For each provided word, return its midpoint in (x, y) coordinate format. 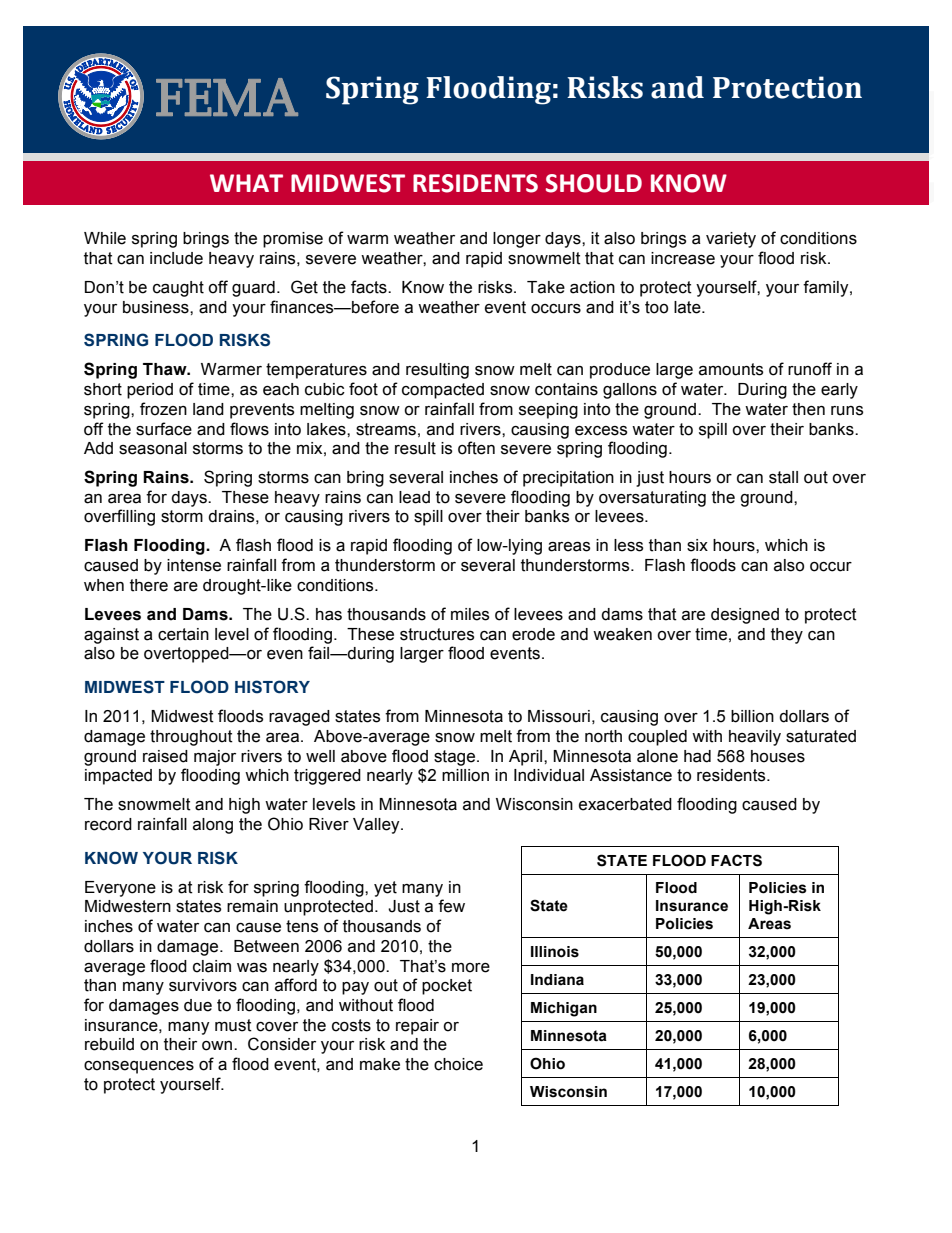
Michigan (564, 1009)
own (217, 1046)
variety (731, 240)
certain (183, 634)
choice (458, 1064)
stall (783, 477)
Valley (377, 826)
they (787, 636)
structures (437, 634)
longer (517, 240)
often (476, 448)
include (176, 258)
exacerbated (625, 804)
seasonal (153, 448)
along (213, 826)
